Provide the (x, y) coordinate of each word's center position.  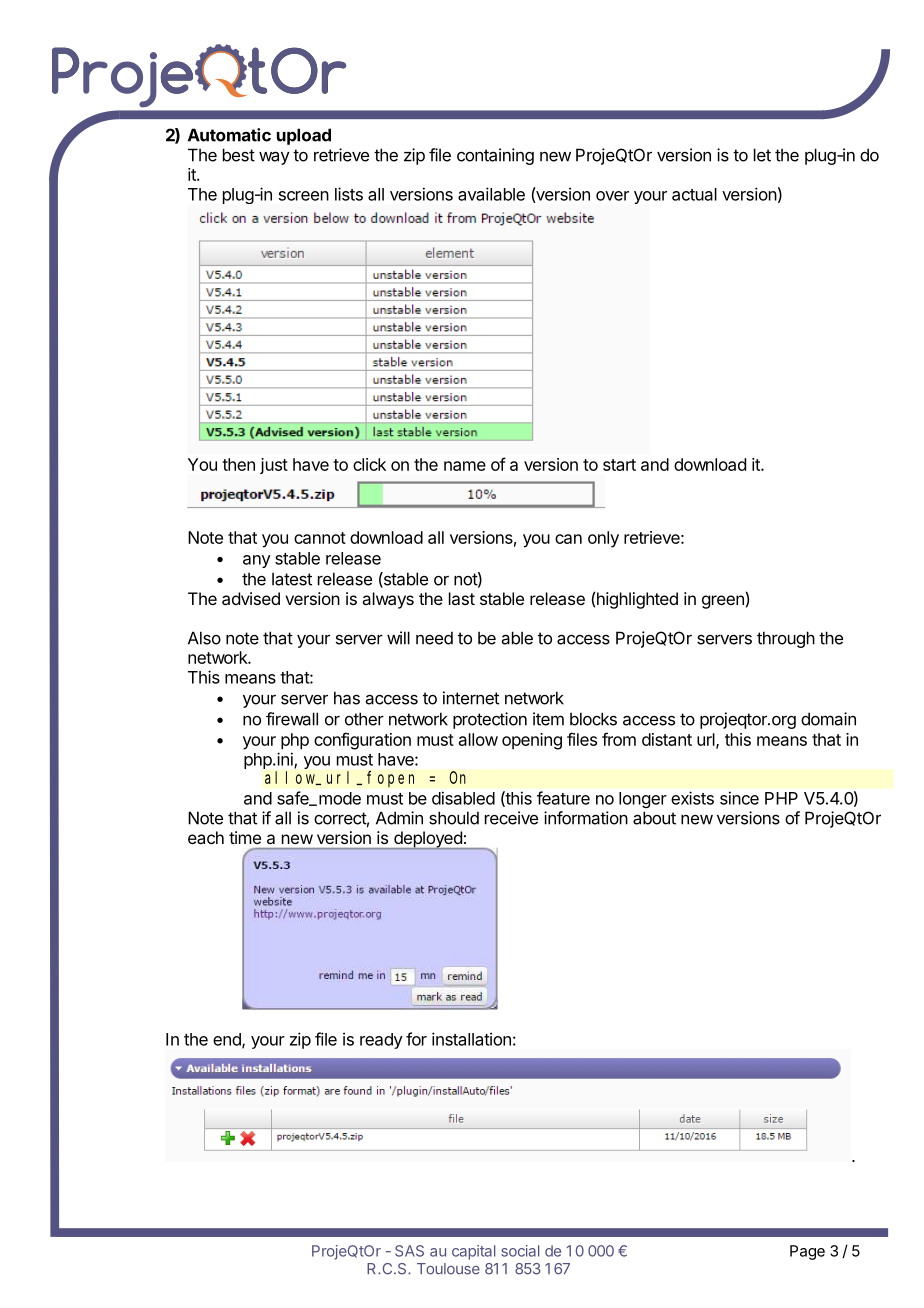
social (520, 1251)
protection (490, 720)
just (274, 466)
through (786, 639)
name (465, 466)
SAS (409, 1251)
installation (471, 1039)
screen (304, 196)
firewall (292, 719)
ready (381, 1041)
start (619, 465)
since (739, 798)
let (762, 155)
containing (495, 156)
